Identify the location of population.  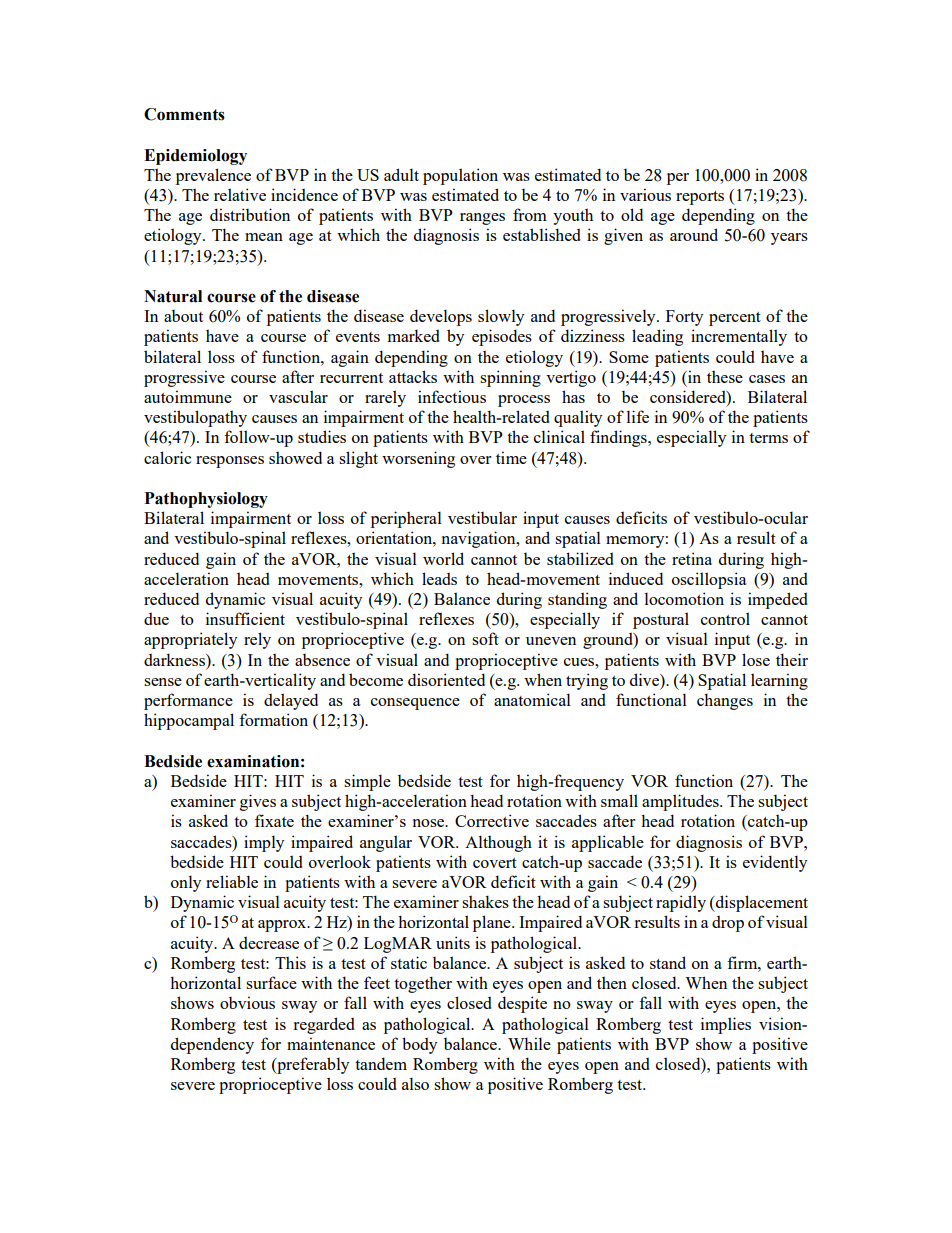
(460, 176).
